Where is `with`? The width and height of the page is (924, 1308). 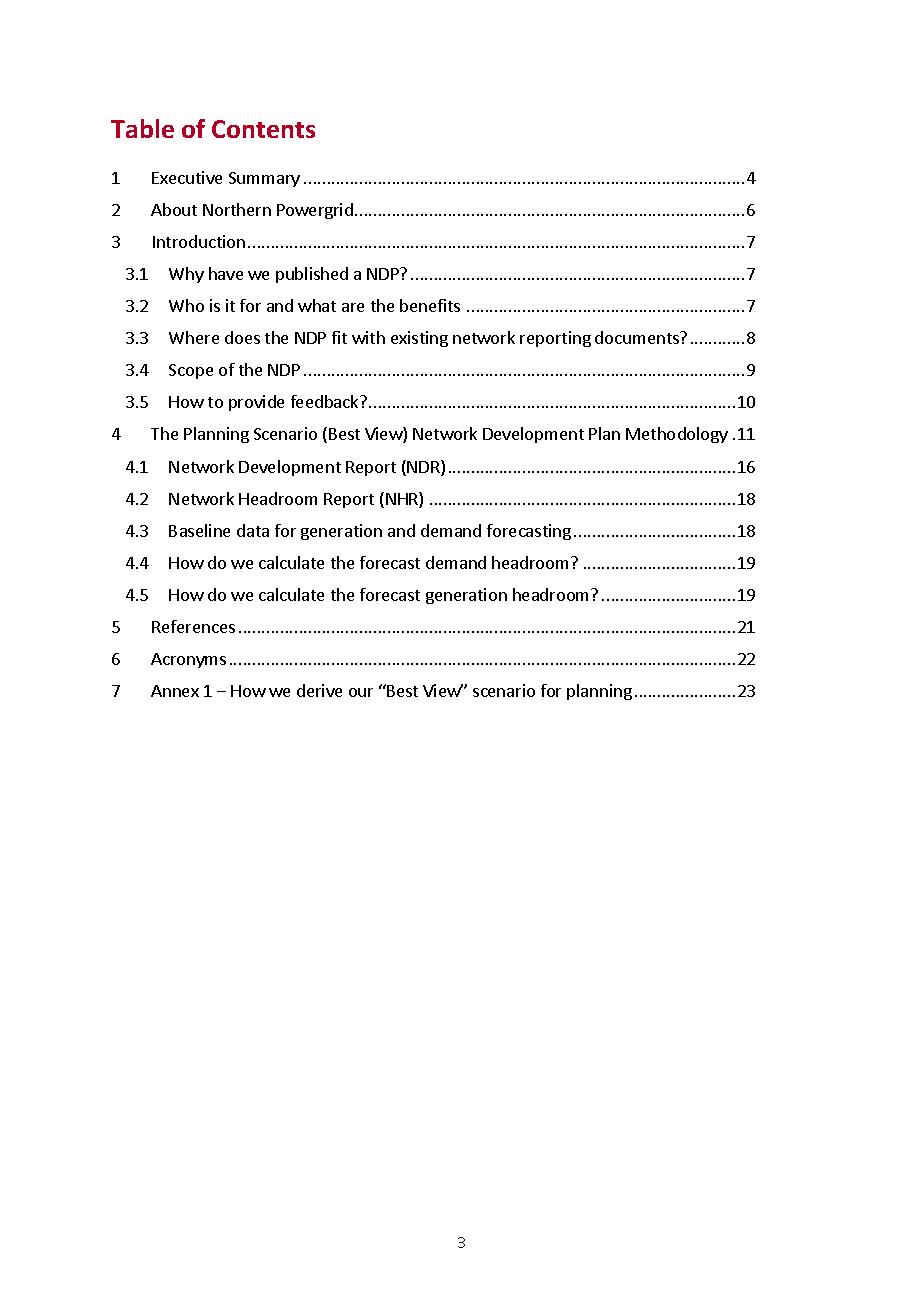
with is located at coordinates (368, 337).
